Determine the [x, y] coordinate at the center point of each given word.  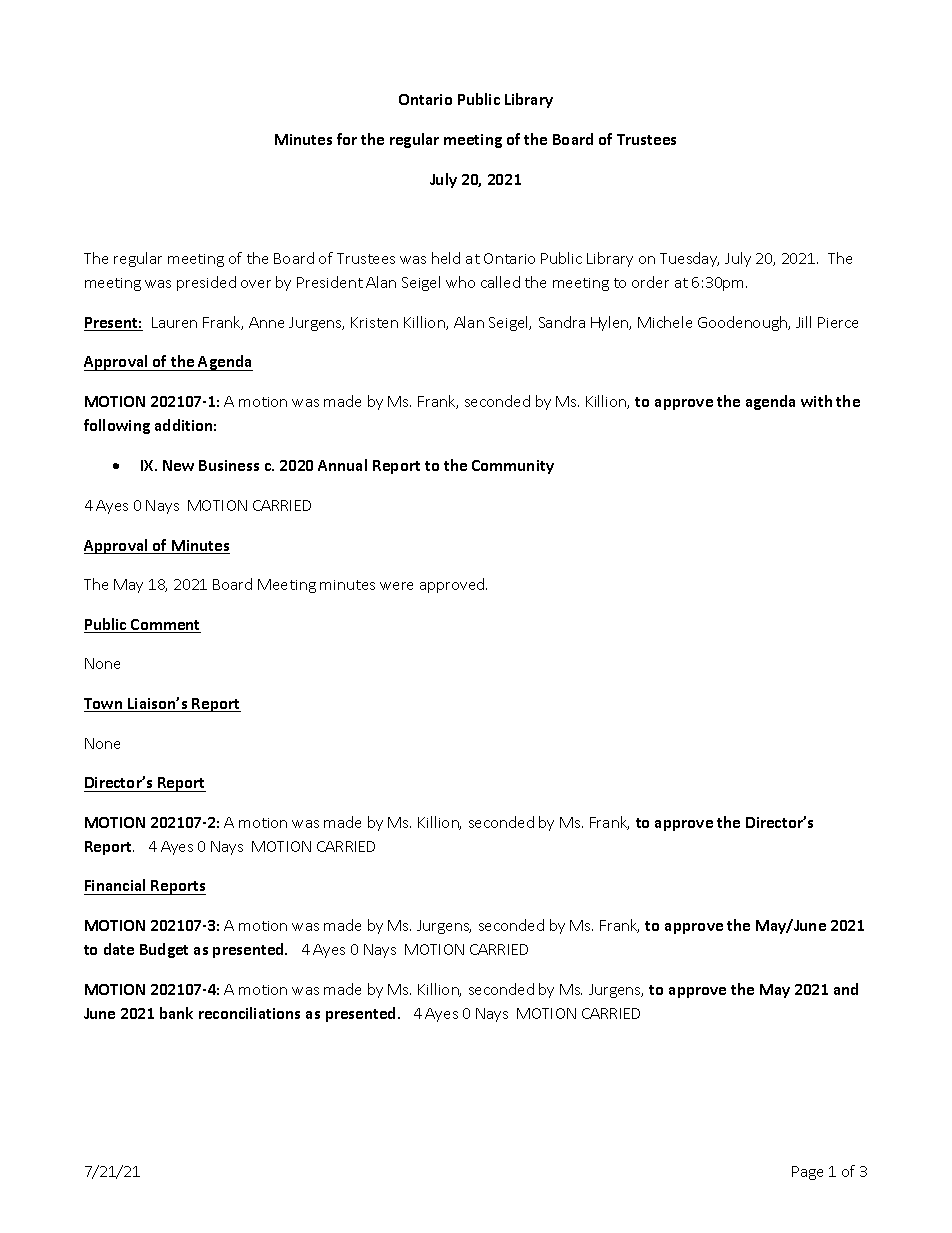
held [446, 258]
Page [807, 1173]
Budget [164, 950]
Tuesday [689, 259]
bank [176, 1013]
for [347, 139]
